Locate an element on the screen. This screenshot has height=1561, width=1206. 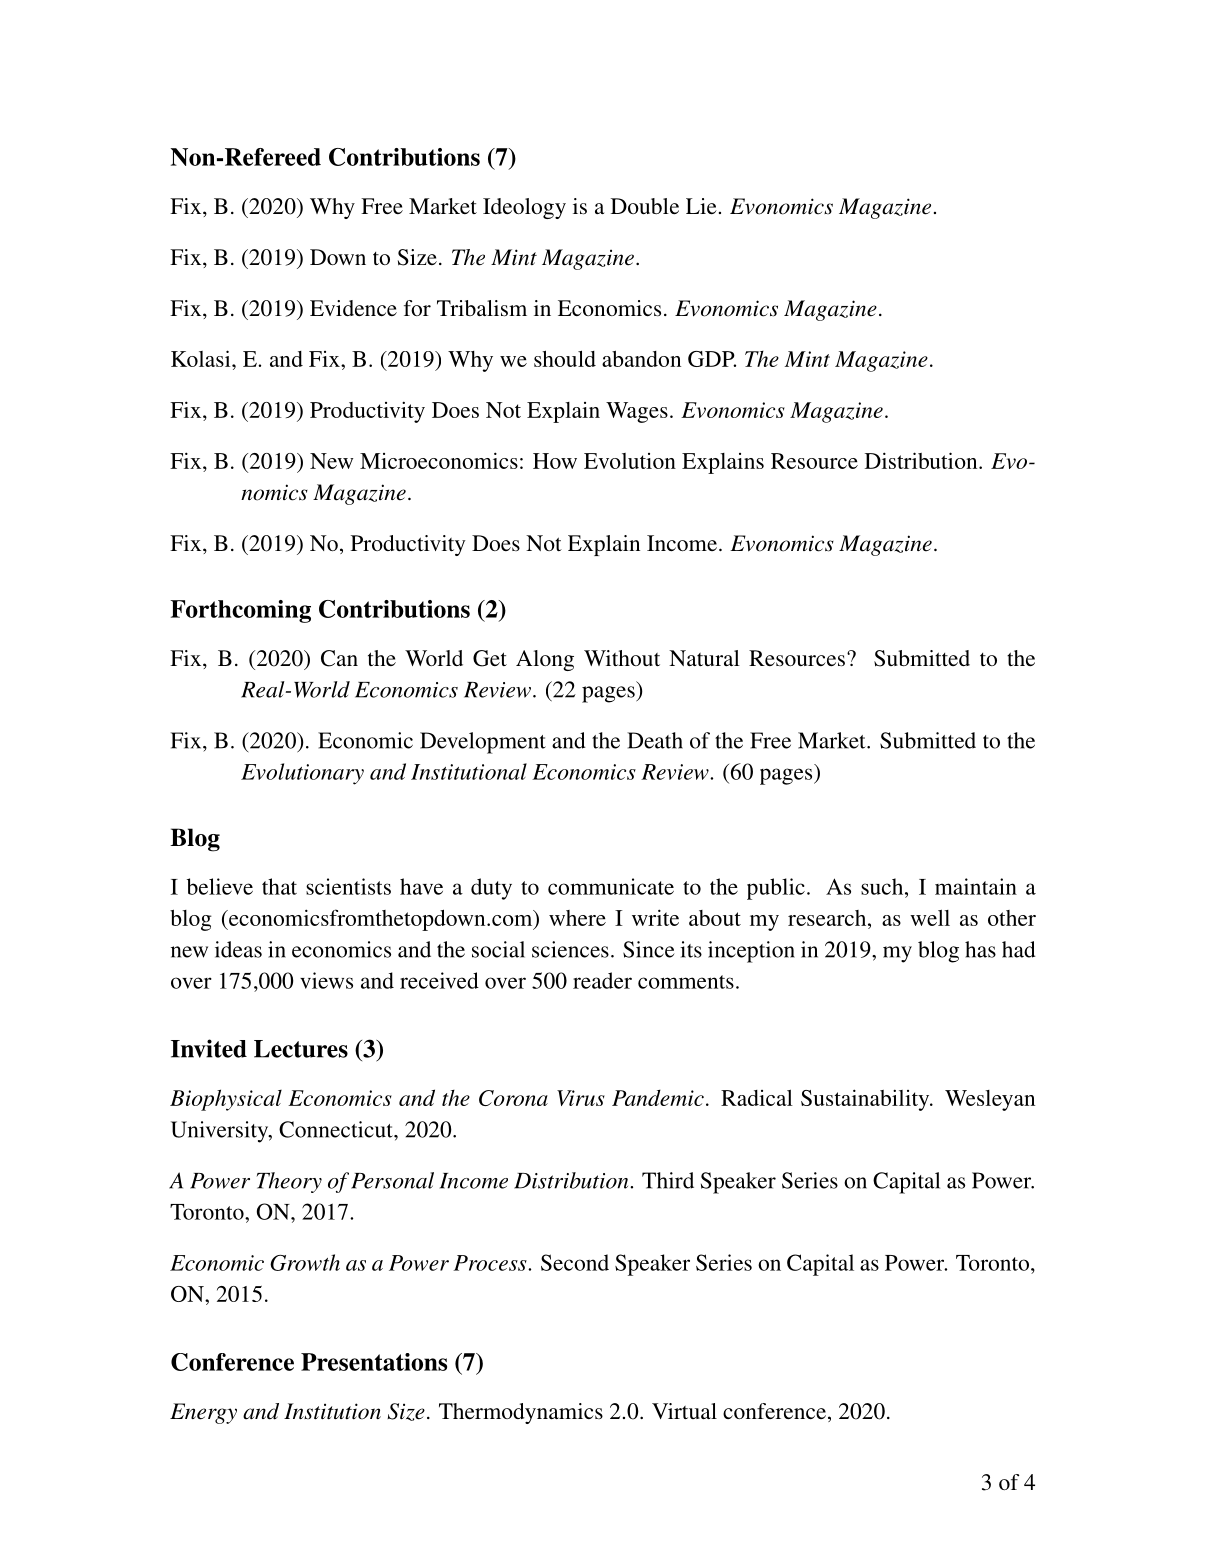
Third is located at coordinates (668, 1180).
